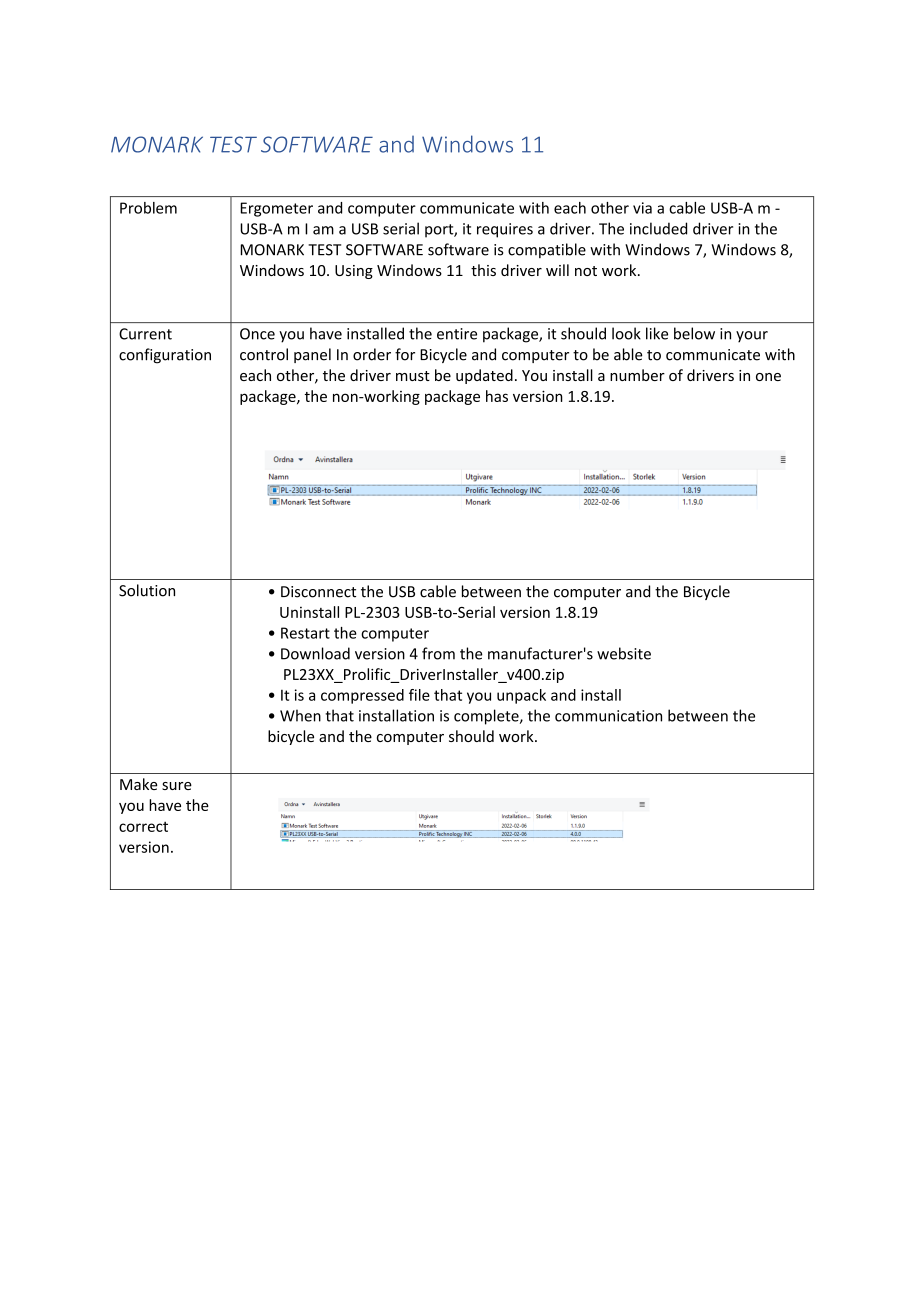 This page has height=1308, width=924. I want to click on Disconnect, so click(318, 592).
